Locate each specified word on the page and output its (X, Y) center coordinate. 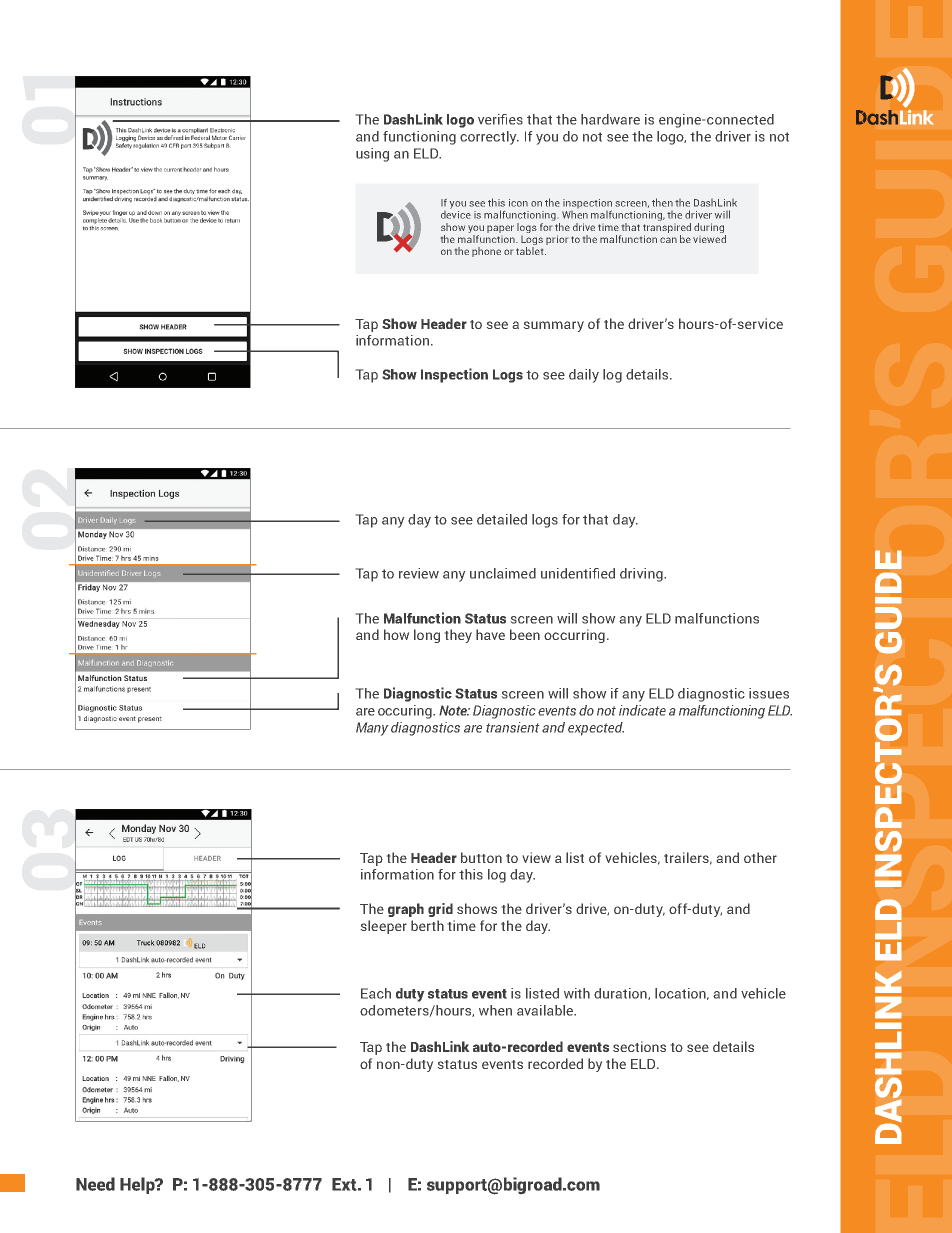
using (372, 155)
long (427, 636)
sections (639, 1046)
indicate (642, 710)
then (662, 202)
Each (376, 993)
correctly (489, 138)
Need (95, 1184)
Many (372, 729)
